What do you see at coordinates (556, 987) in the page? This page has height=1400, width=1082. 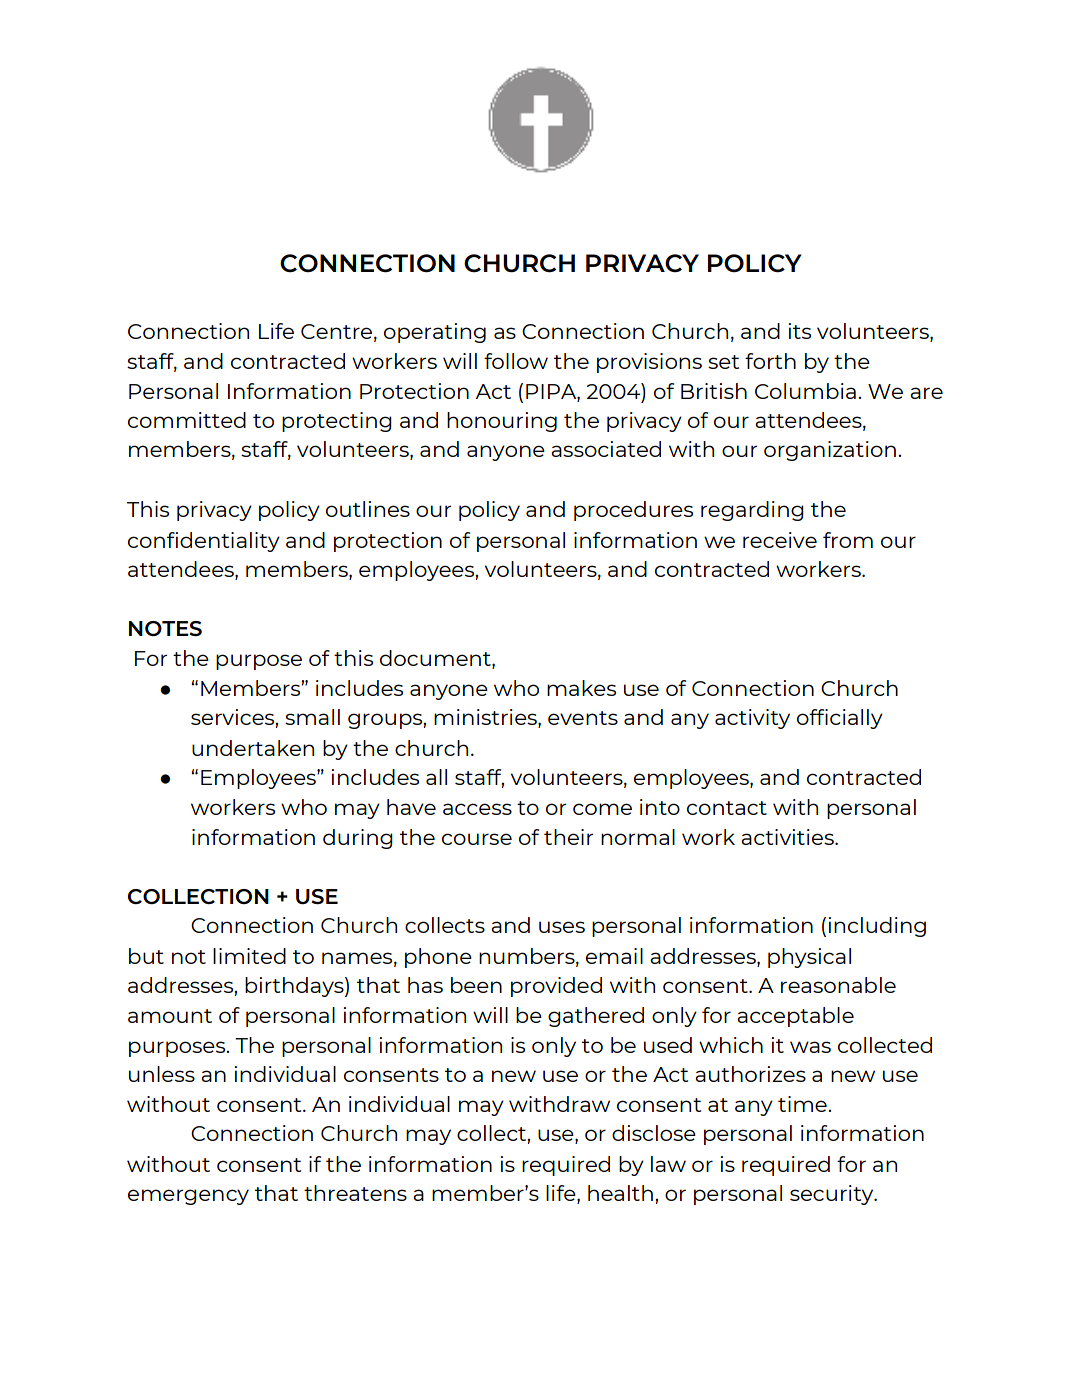 I see `provided` at bounding box center [556, 987].
